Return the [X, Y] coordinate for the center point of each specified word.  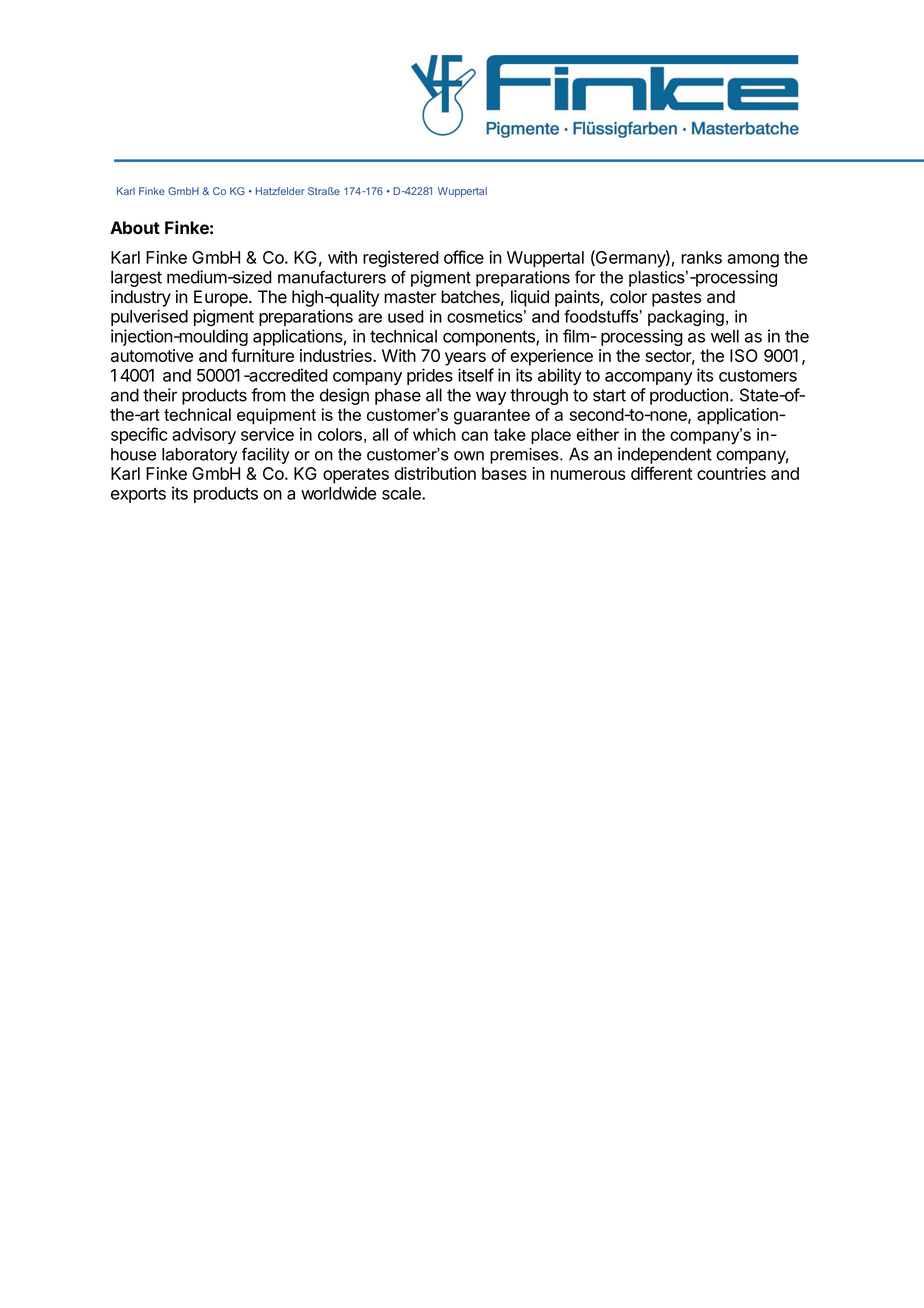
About [135, 227]
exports [138, 495]
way [491, 398]
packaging [686, 318]
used [406, 316]
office [464, 257]
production [689, 396]
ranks [701, 257]
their [160, 395]
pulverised [149, 317]
